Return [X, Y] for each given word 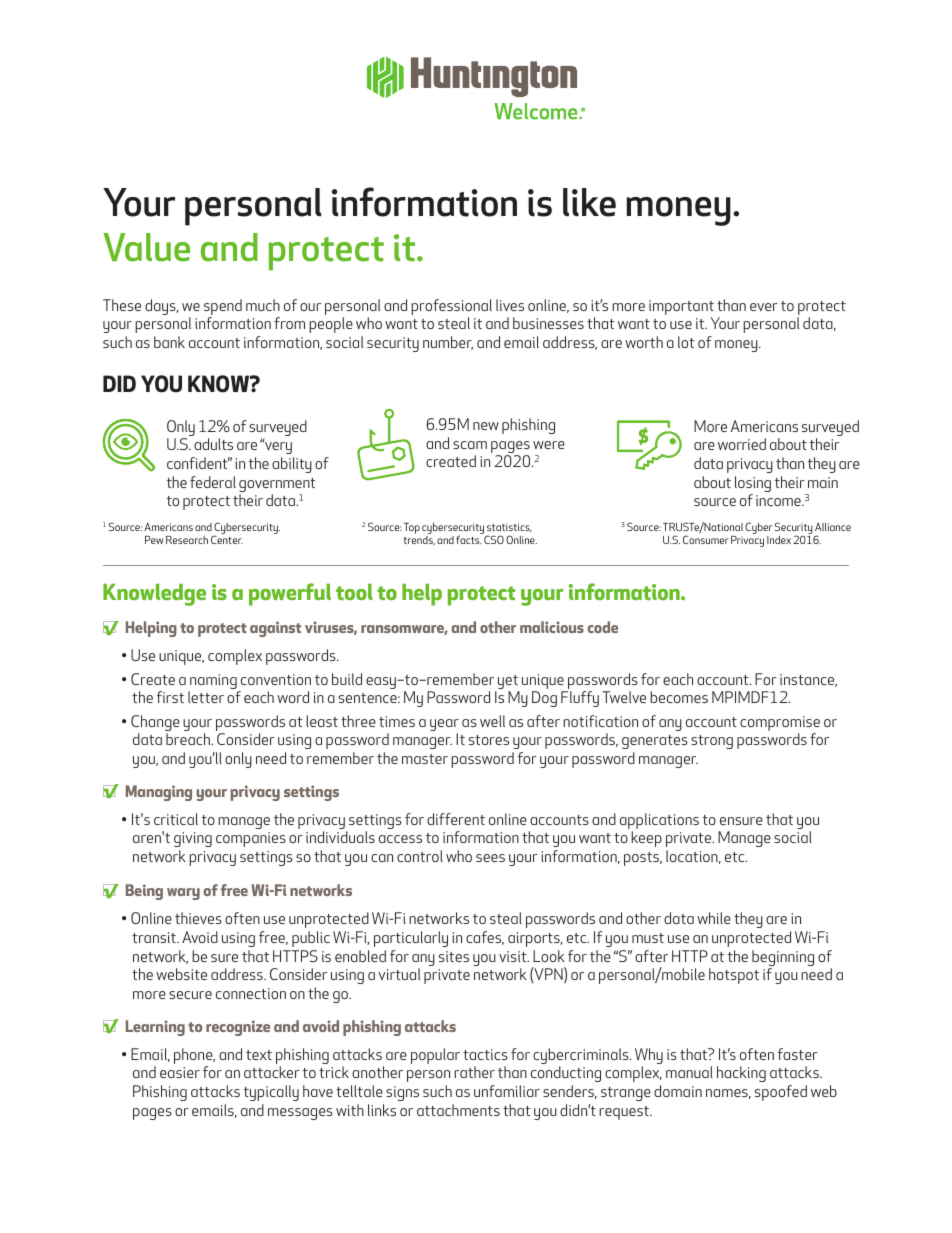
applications [659, 821]
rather [474, 1072]
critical [176, 819]
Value [146, 247]
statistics [509, 528]
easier [180, 1072]
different [456, 819]
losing [753, 485]
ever [764, 307]
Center [227, 539]
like [589, 202]
